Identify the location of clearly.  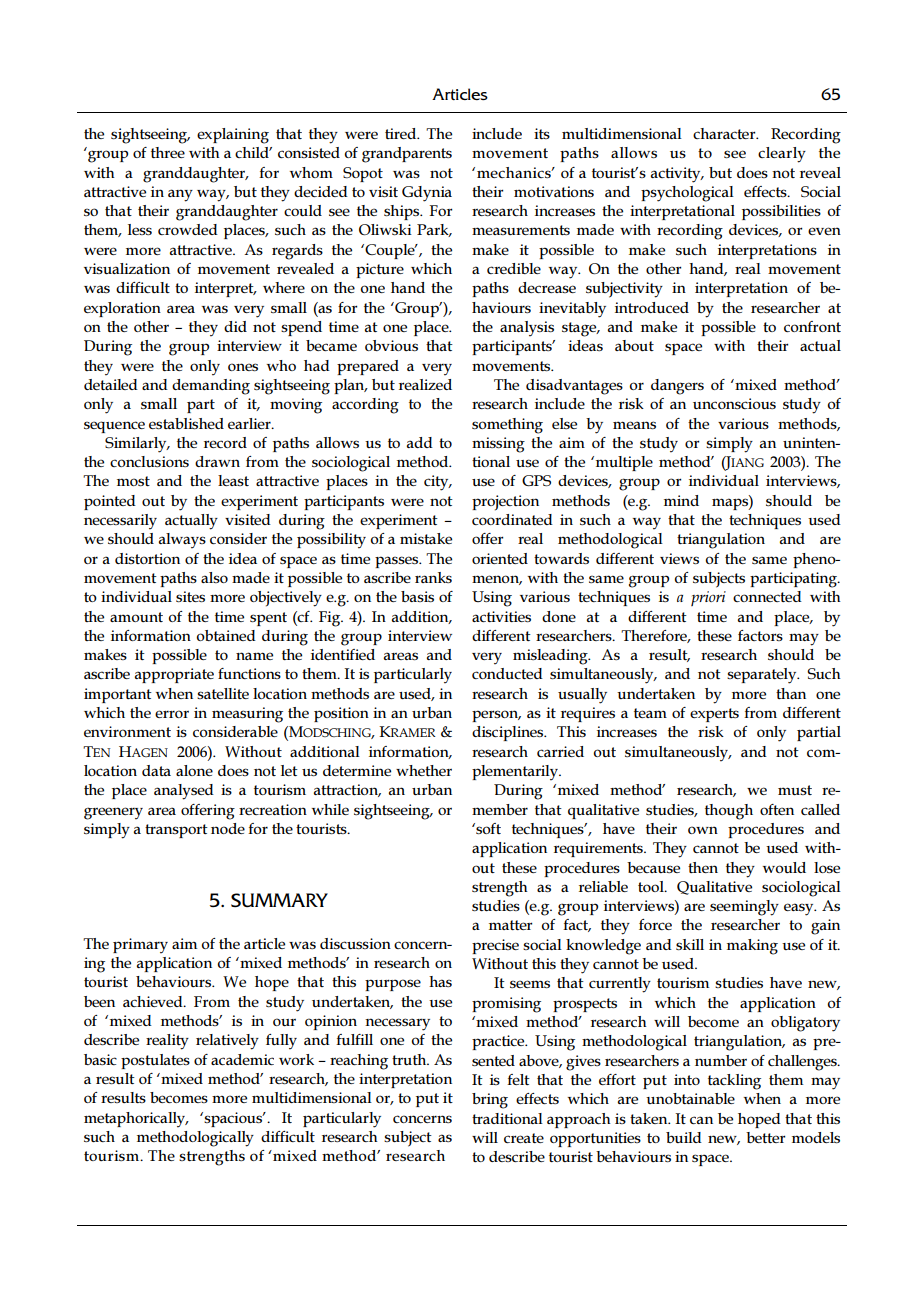
(782, 155).
